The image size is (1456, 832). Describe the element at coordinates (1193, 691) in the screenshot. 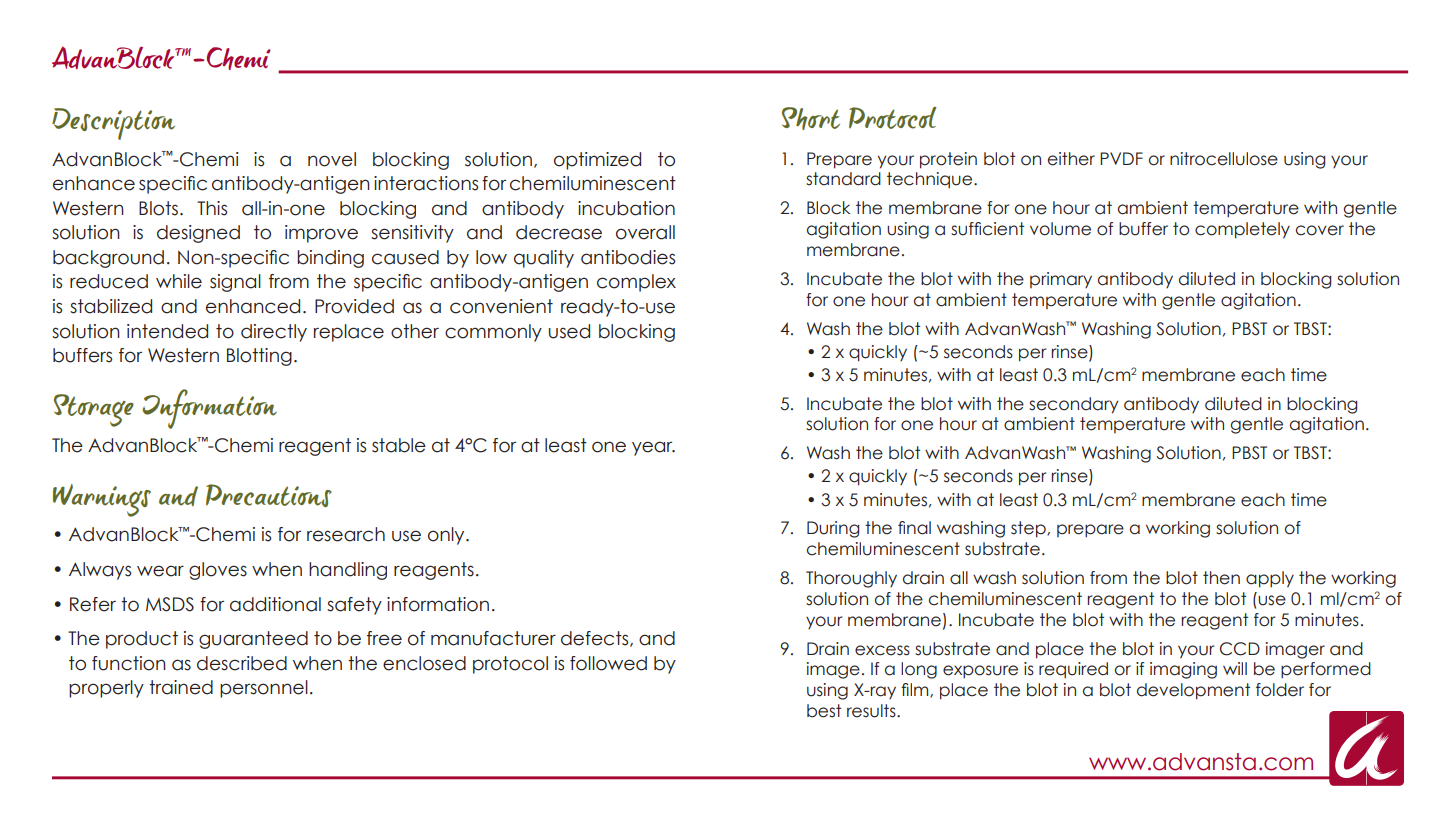

I see `development` at that location.
